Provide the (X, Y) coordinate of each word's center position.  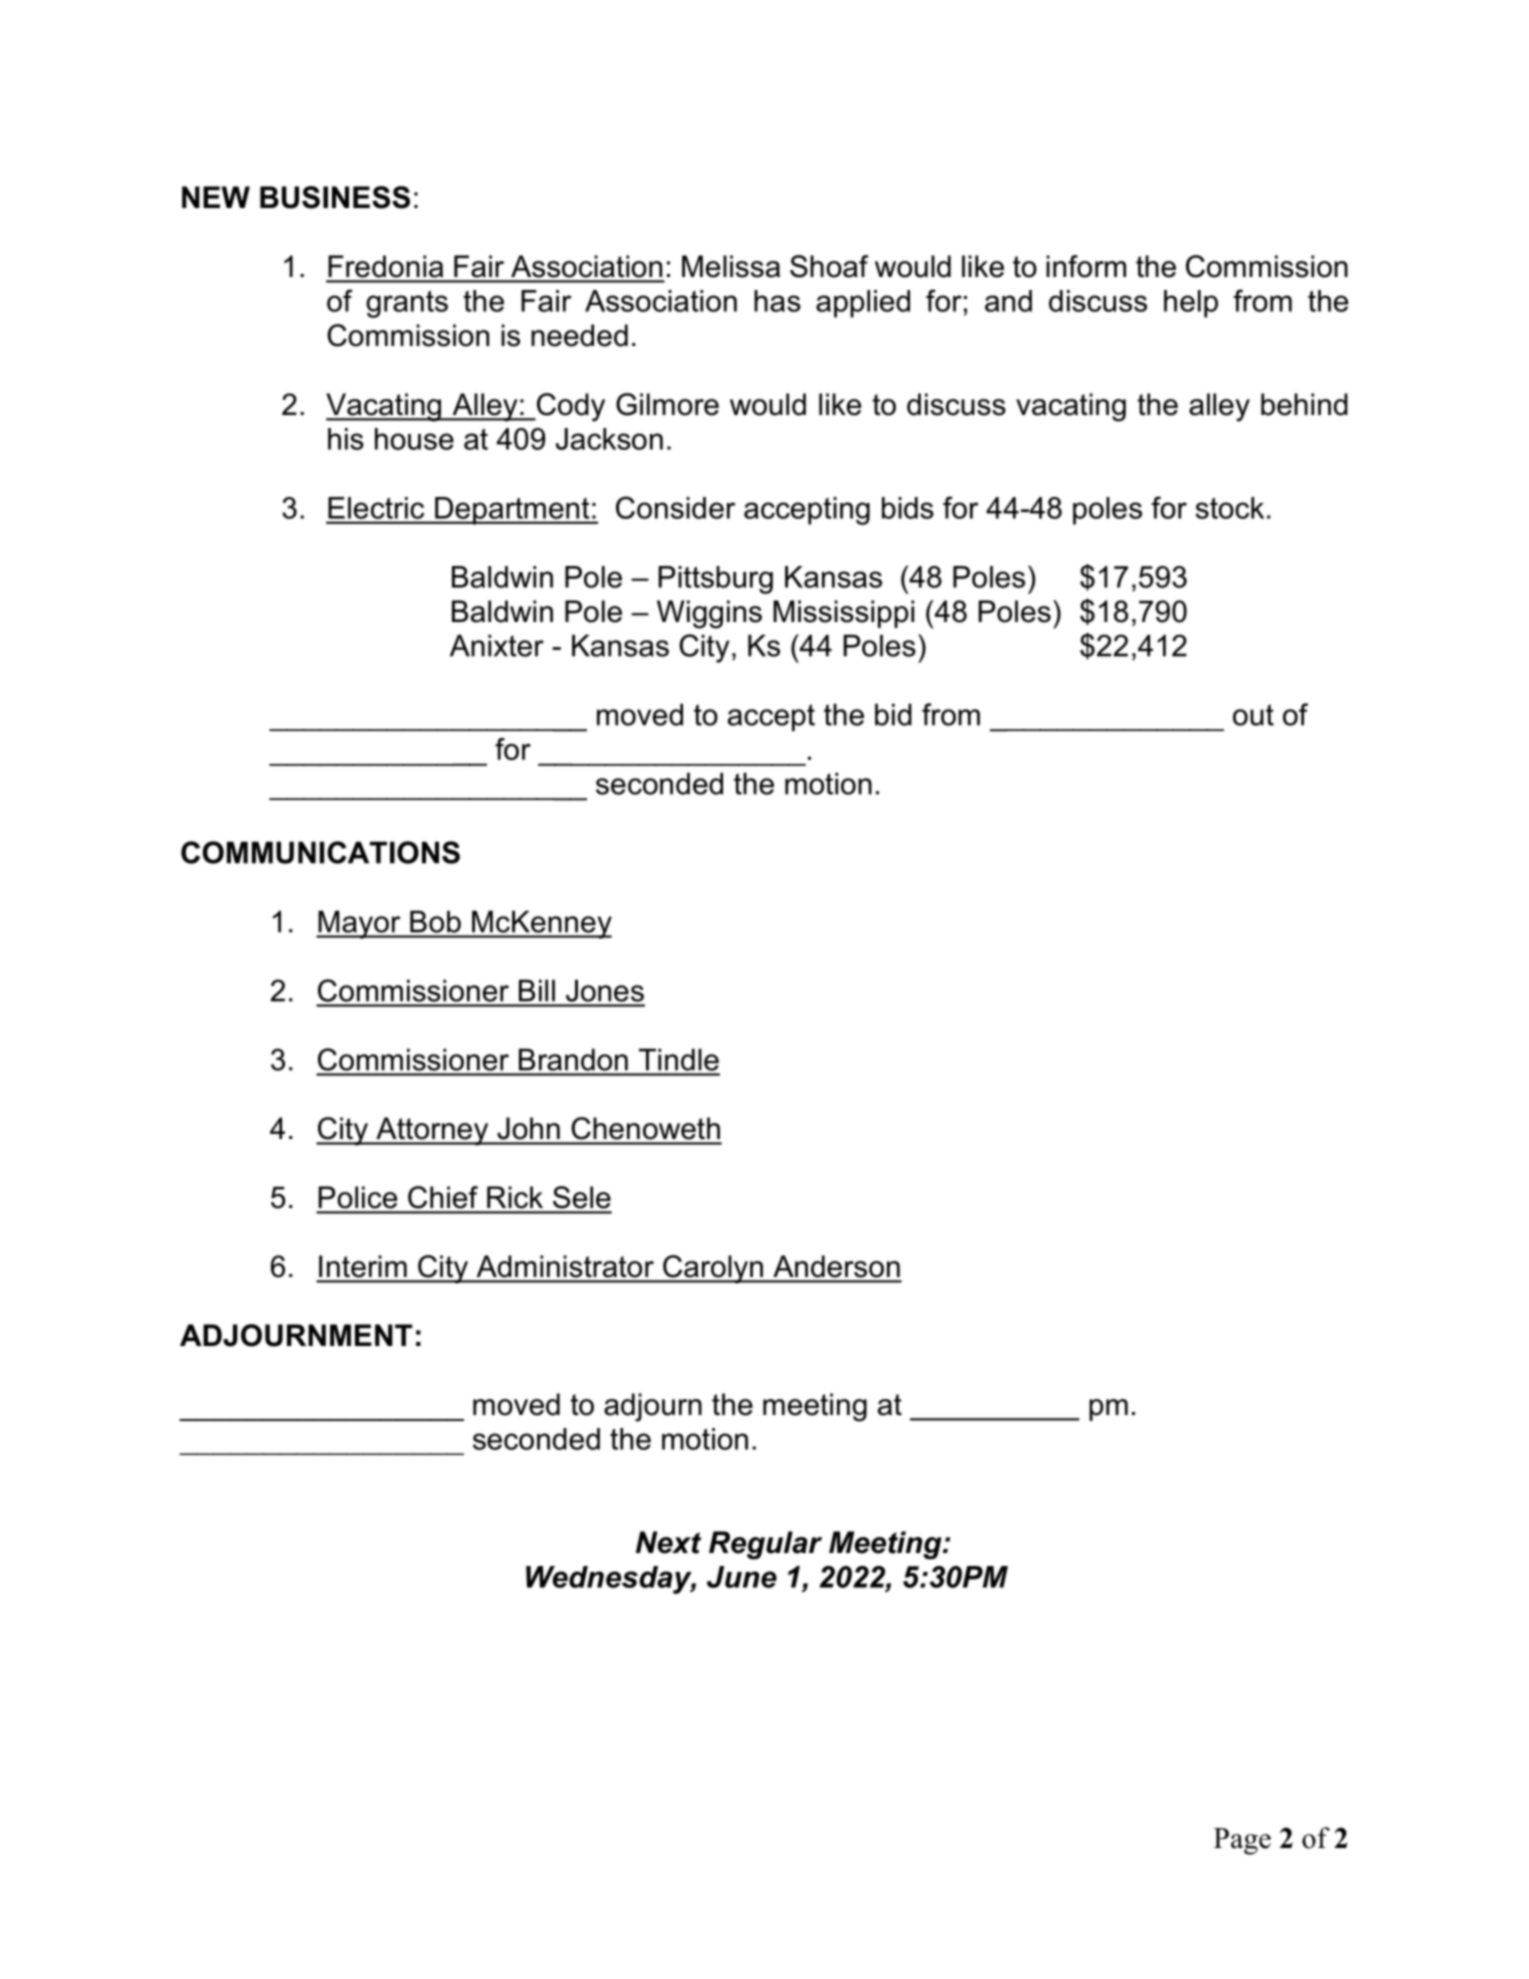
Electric (376, 508)
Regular (765, 1545)
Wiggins (709, 614)
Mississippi (843, 614)
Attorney (432, 1131)
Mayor (359, 924)
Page (1242, 1841)
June (742, 1577)
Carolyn (713, 1269)
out (1253, 715)
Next (668, 1542)
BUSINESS (335, 197)
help (1191, 304)
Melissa (731, 266)
